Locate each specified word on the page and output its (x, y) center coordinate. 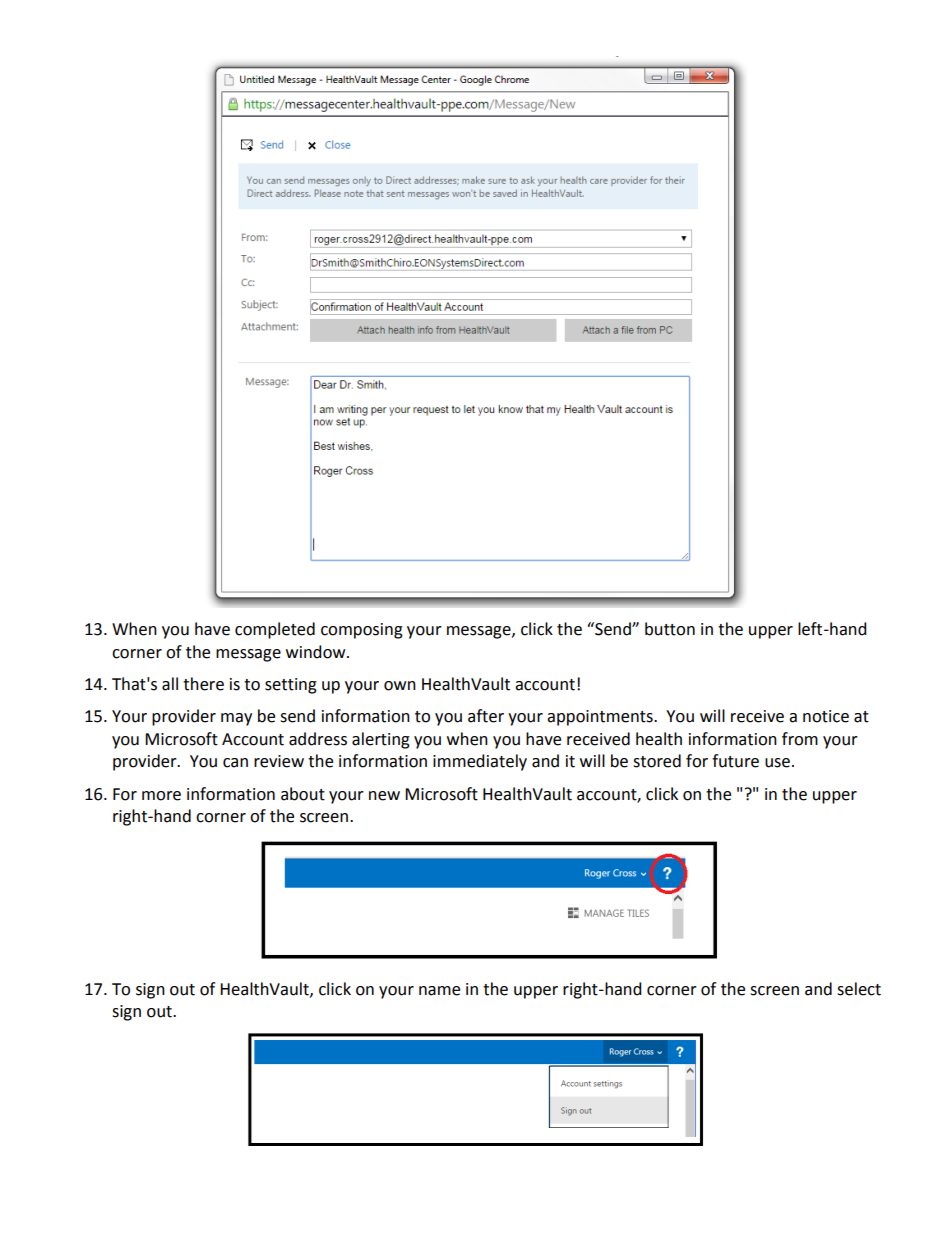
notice (826, 716)
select (859, 989)
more (161, 796)
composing (362, 631)
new (384, 796)
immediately (480, 762)
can (235, 763)
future (735, 761)
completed (275, 630)
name (439, 991)
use (777, 763)
